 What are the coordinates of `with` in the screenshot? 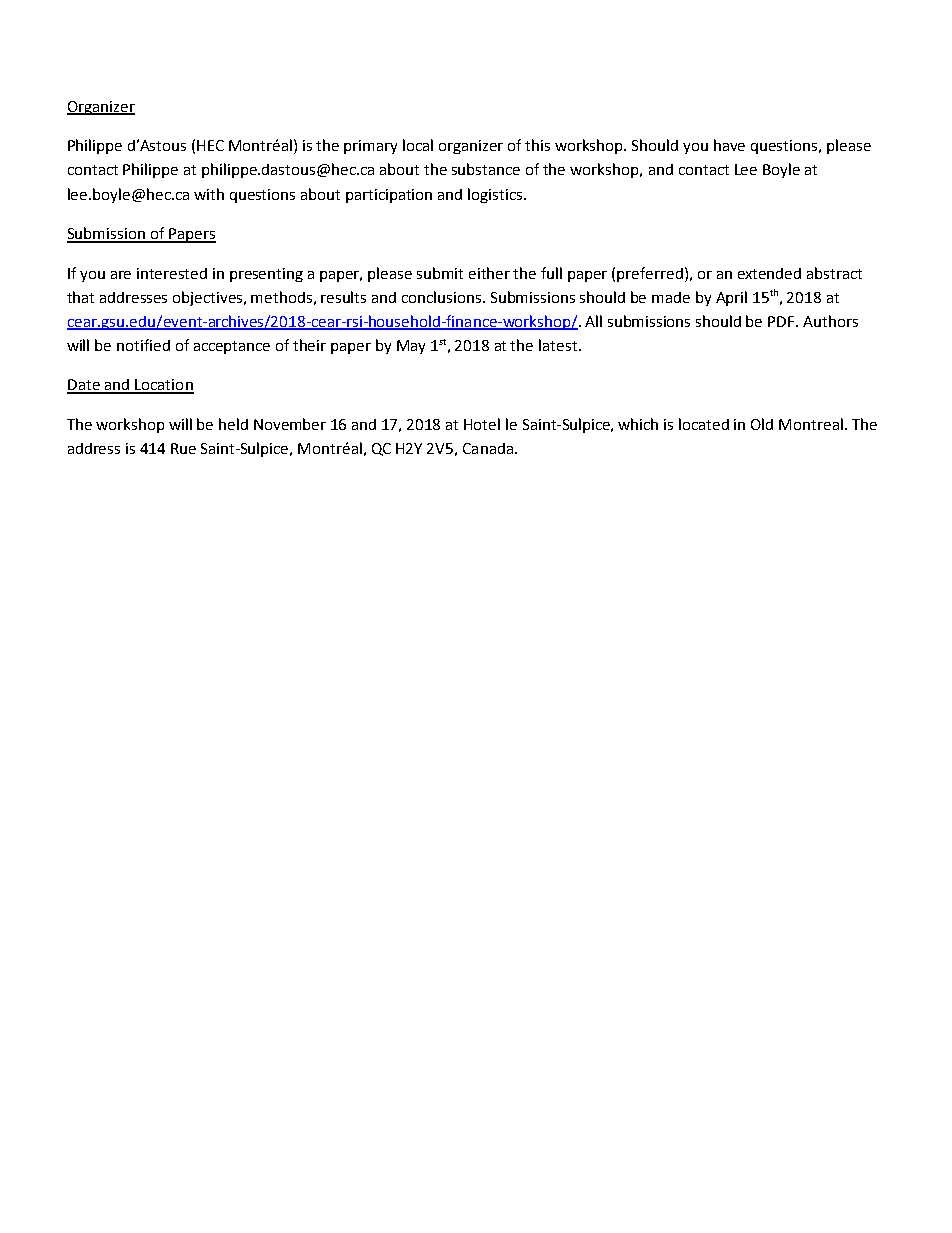 It's located at (209, 194).
